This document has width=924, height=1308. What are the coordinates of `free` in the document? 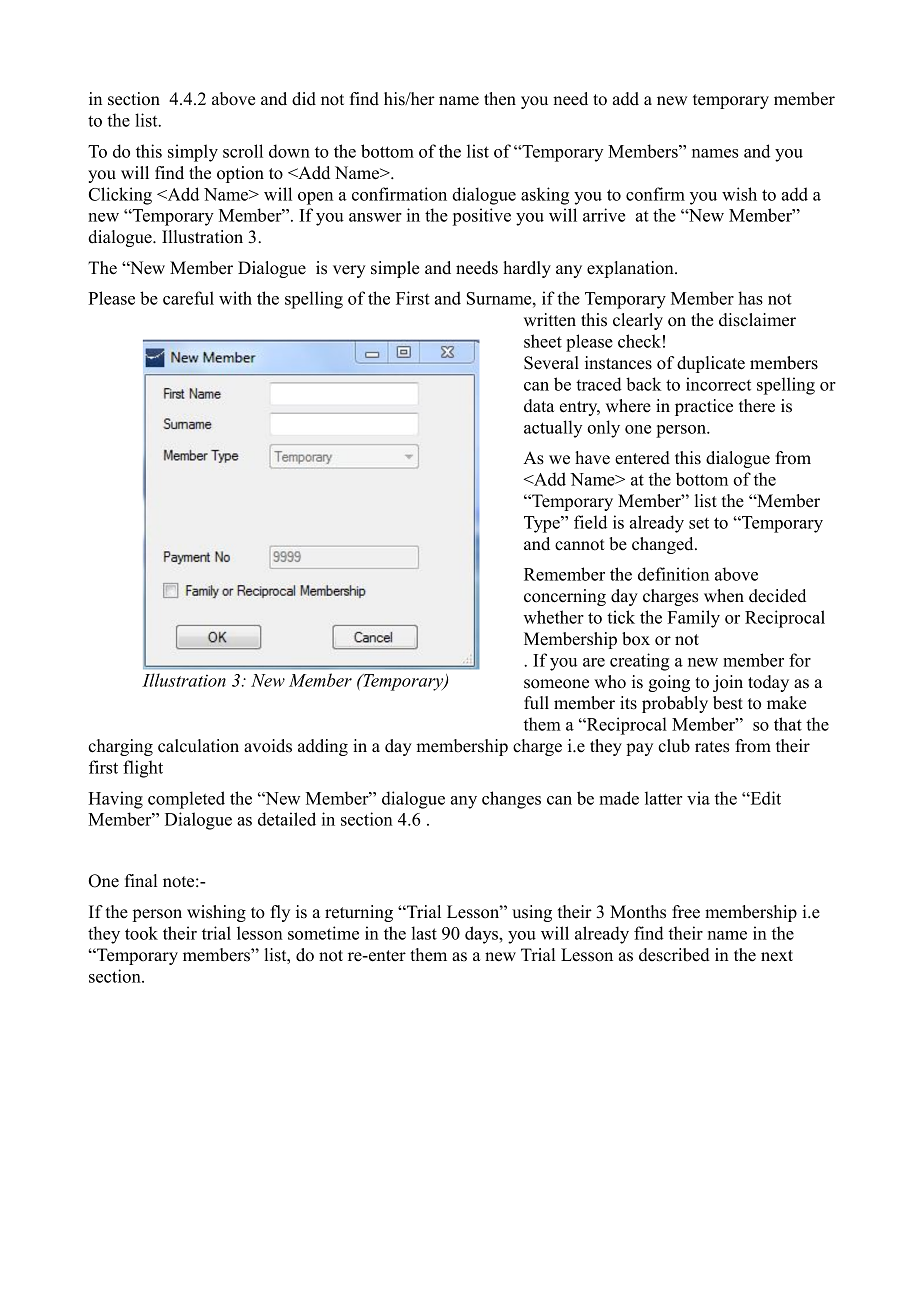 It's located at (686, 912).
